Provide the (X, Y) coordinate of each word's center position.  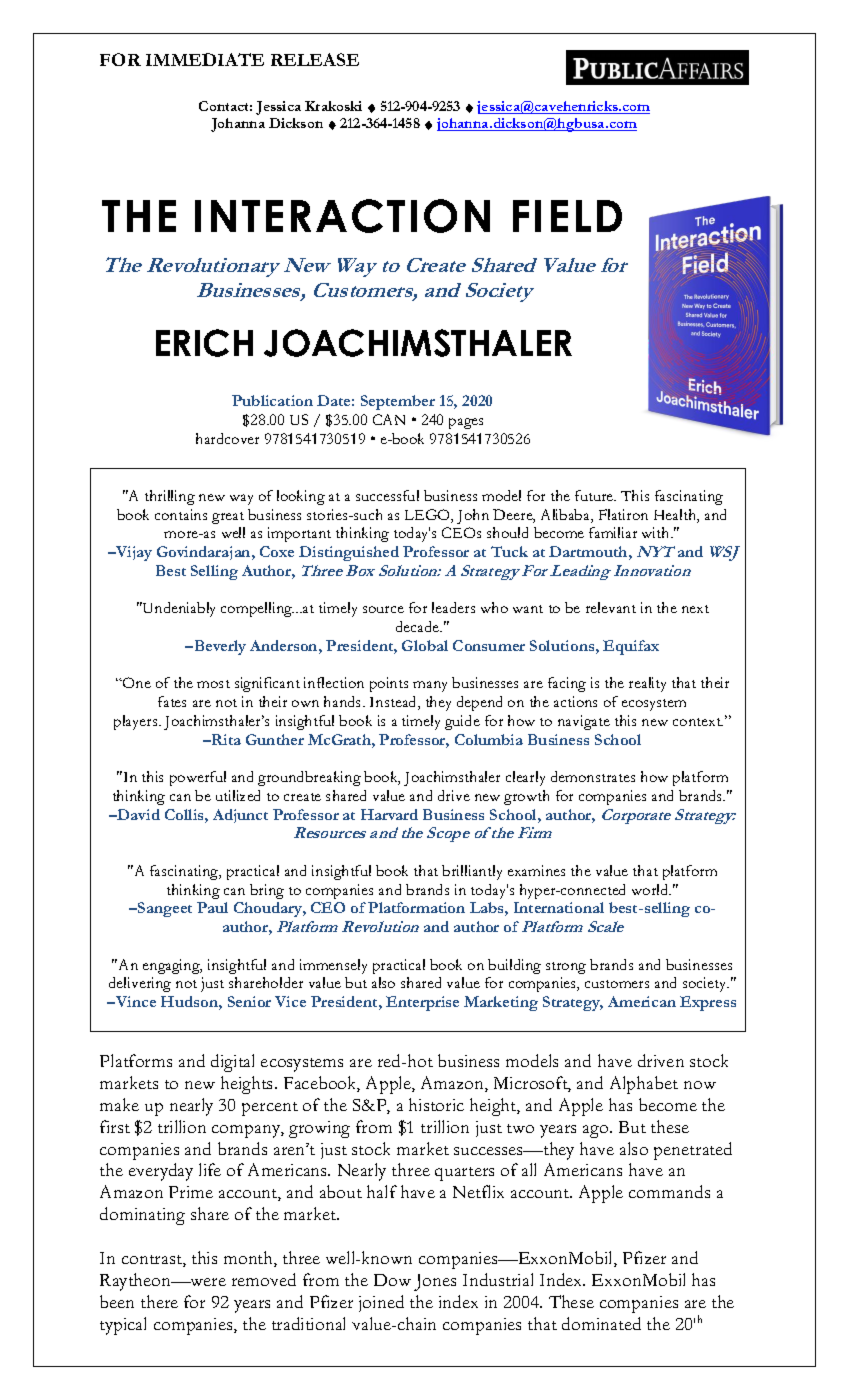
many (430, 686)
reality (647, 684)
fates (172, 701)
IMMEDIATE (205, 59)
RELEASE (315, 59)
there (159, 1301)
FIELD (567, 216)
